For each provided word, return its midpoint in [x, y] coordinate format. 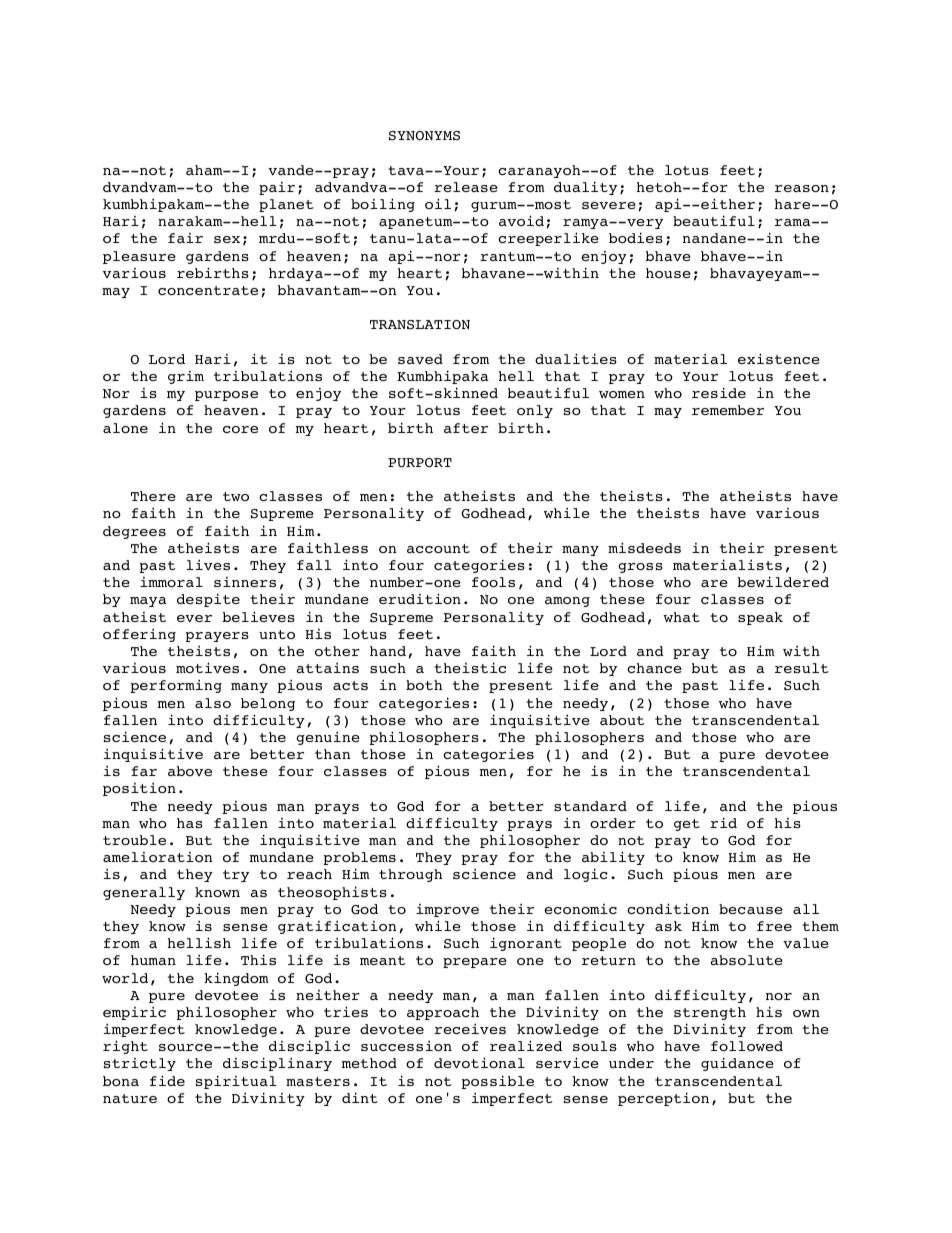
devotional [479, 1063]
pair [277, 188]
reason [802, 188]
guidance [737, 1064]
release [466, 187]
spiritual [236, 1082]
